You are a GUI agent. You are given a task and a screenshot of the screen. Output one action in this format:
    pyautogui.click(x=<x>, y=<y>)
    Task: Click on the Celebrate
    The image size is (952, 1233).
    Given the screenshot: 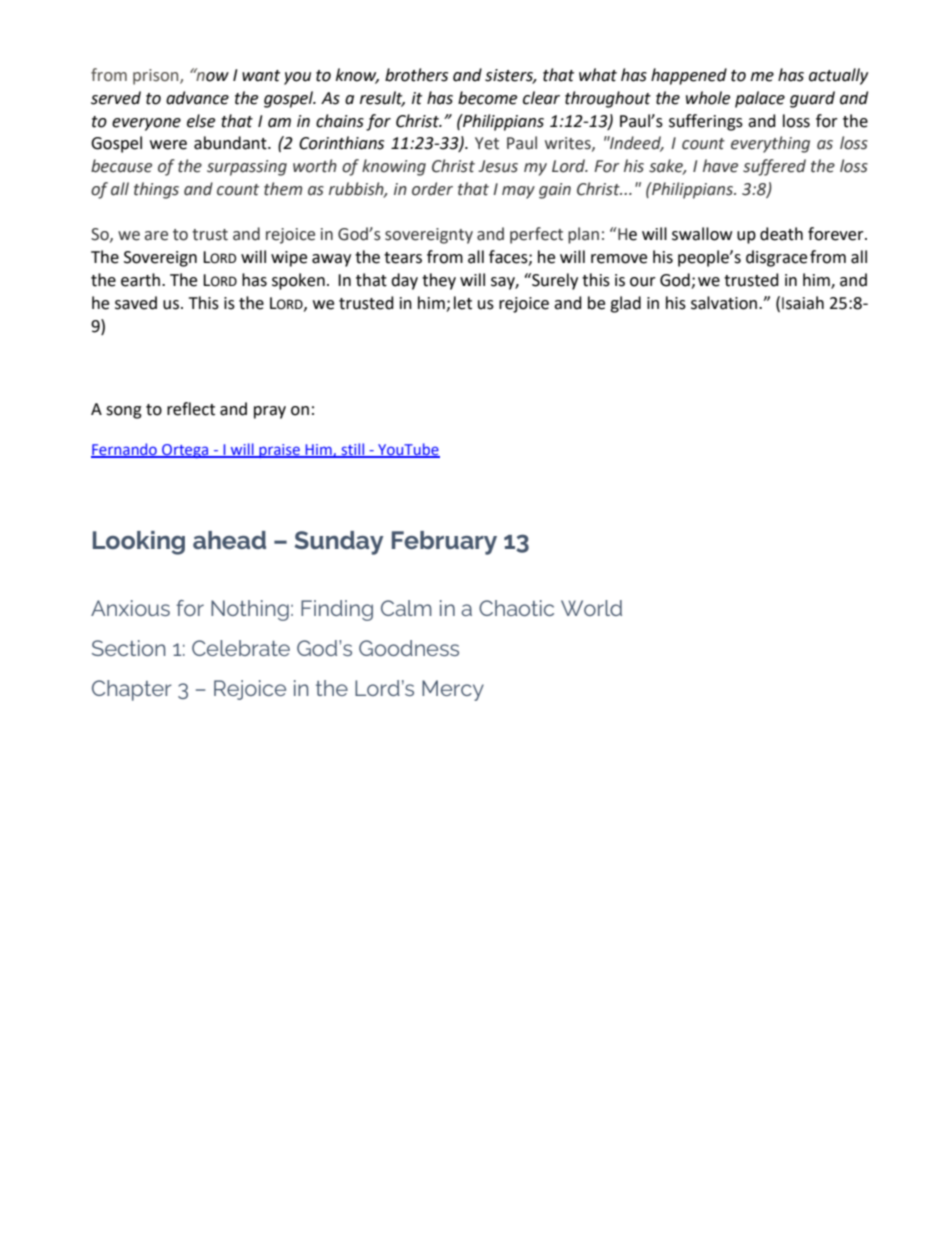 What is the action you would take?
    pyautogui.click(x=241, y=648)
